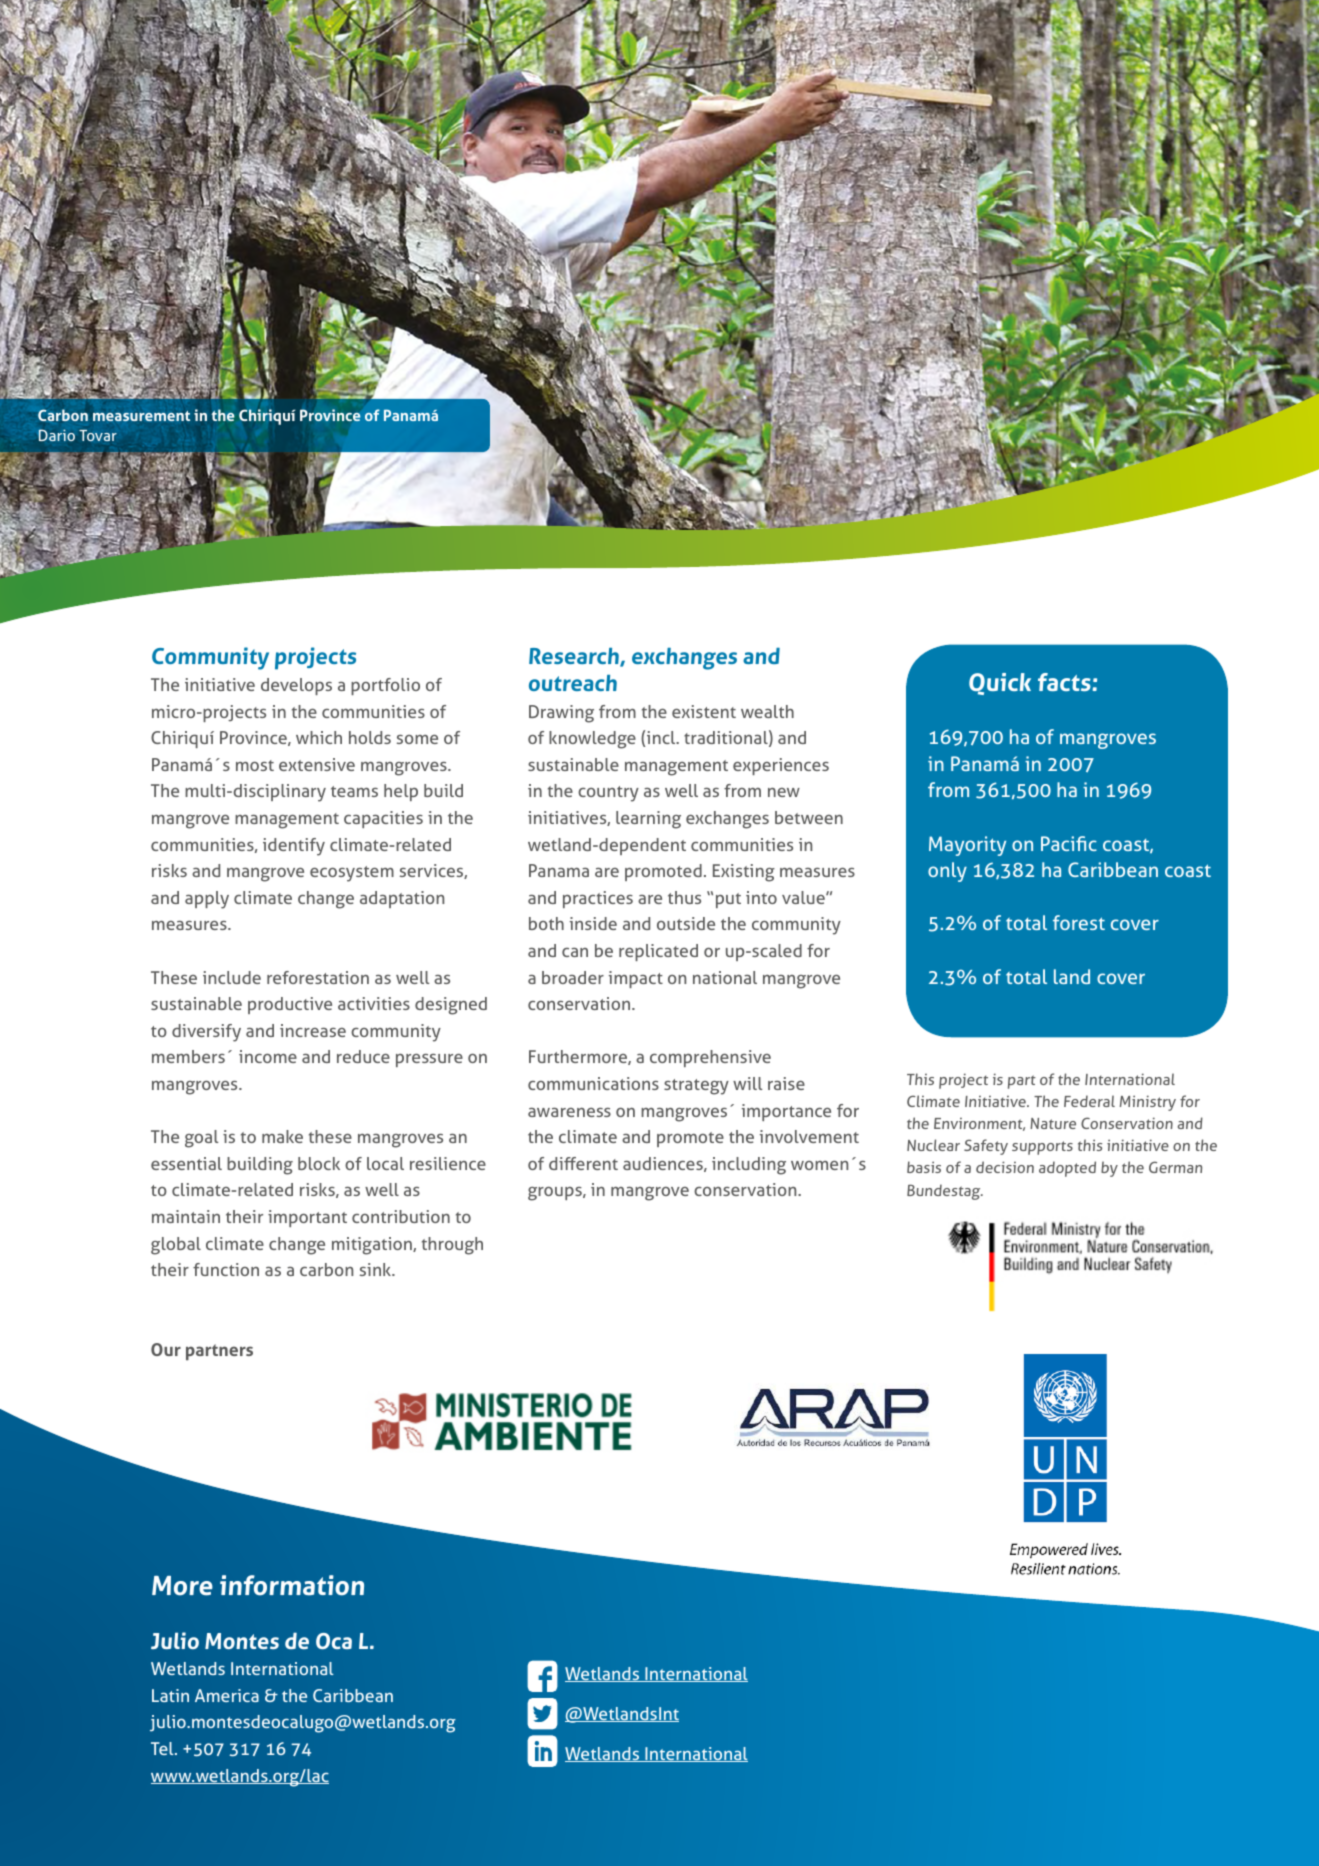 The width and height of the document is (1319, 1866). I want to click on measurement, so click(141, 416).
